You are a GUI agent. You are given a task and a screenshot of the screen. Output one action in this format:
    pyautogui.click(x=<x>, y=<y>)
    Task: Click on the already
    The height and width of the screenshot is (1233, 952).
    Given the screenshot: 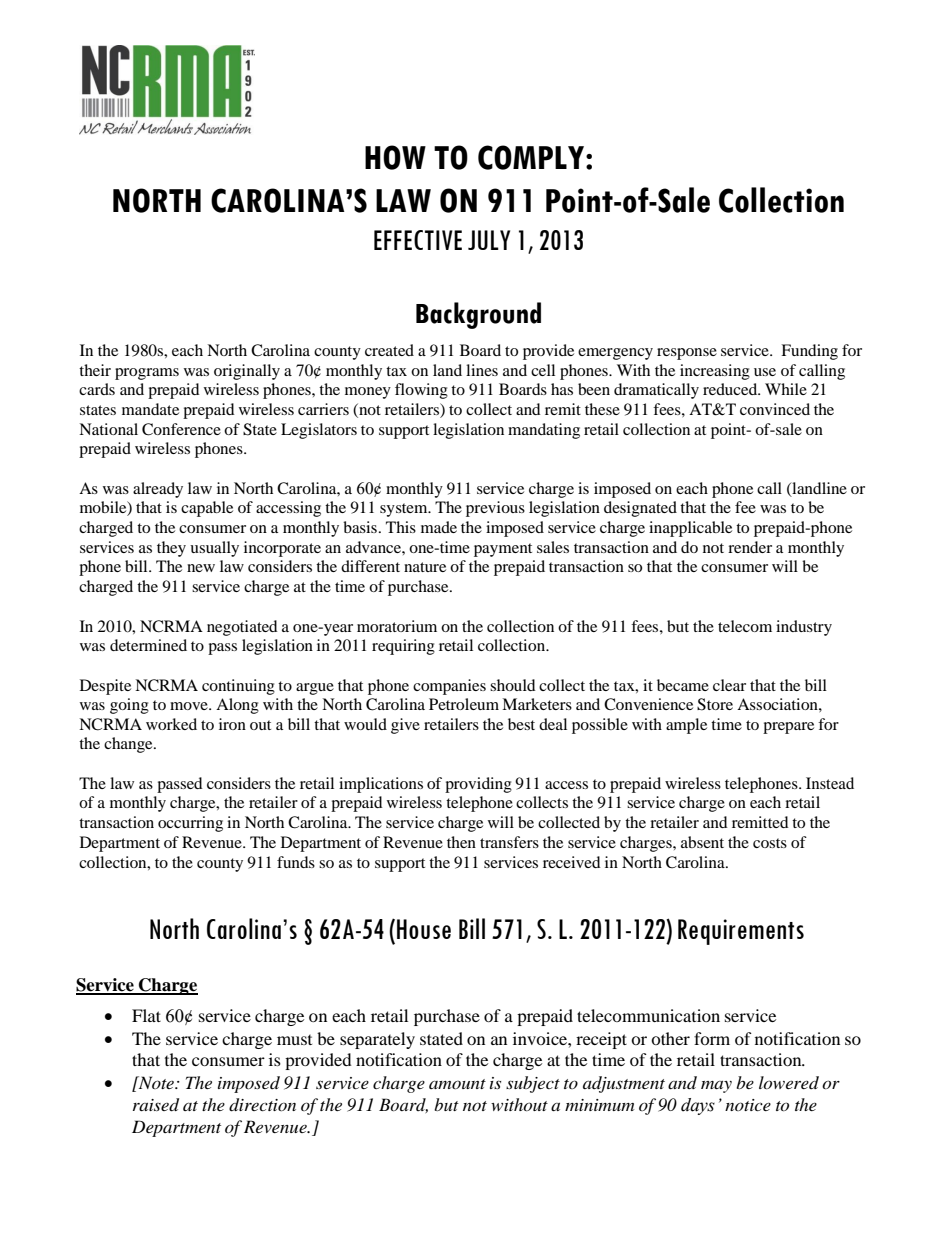 What is the action you would take?
    pyautogui.click(x=158, y=490)
